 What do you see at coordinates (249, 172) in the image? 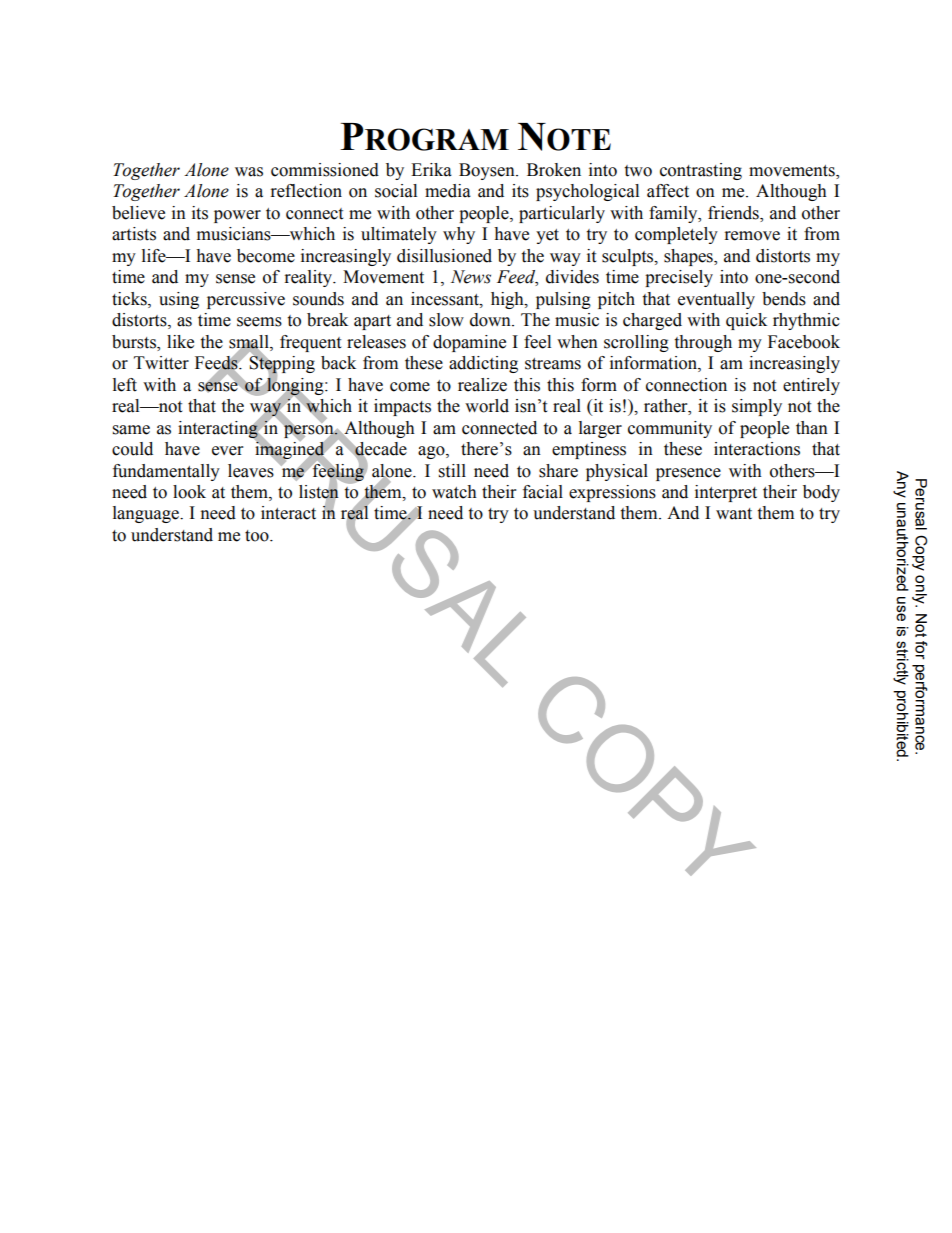
I see `was` at bounding box center [249, 172].
